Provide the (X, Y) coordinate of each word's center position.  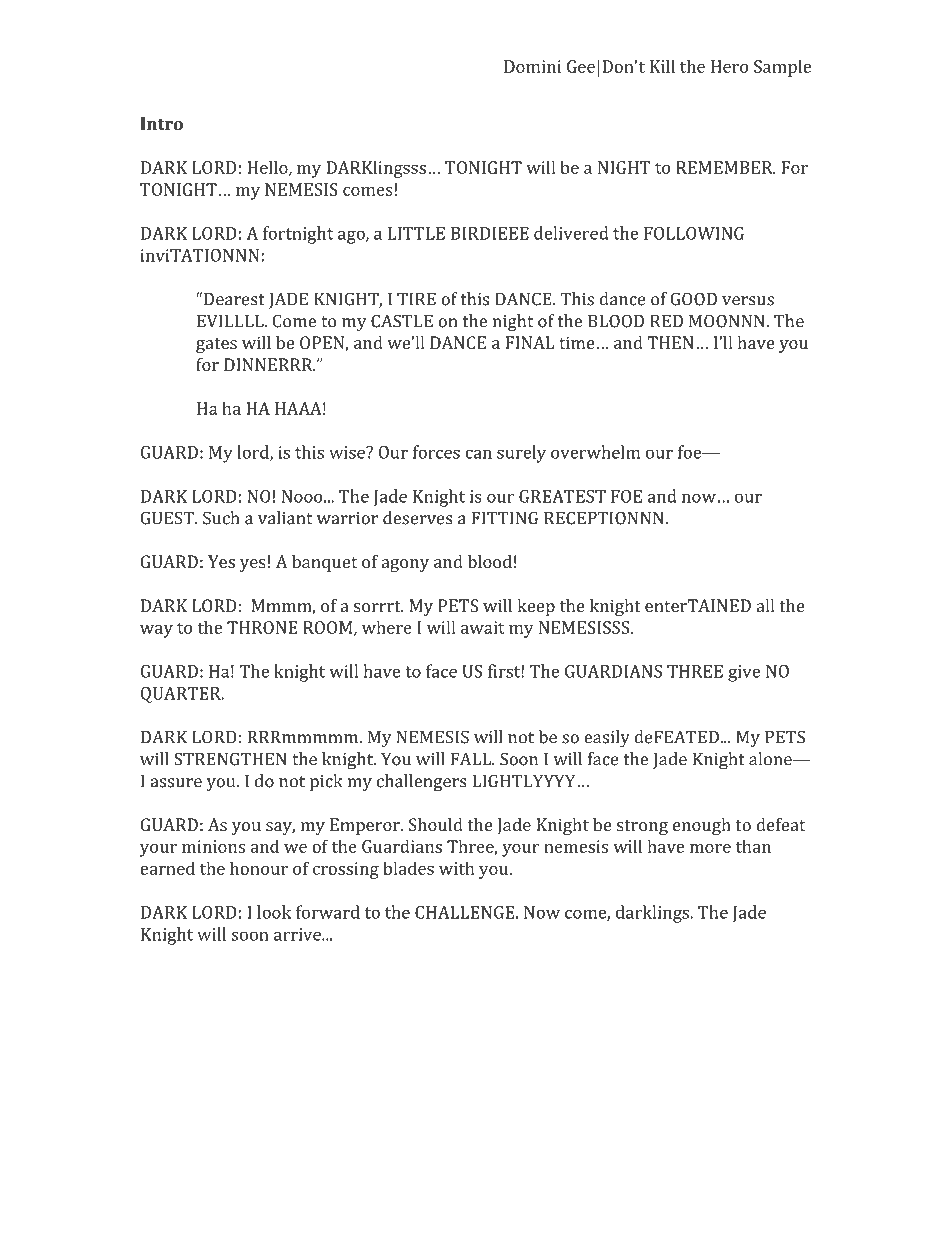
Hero (729, 66)
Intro (161, 123)
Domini (532, 66)
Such (221, 518)
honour (259, 868)
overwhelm (595, 452)
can (478, 454)
